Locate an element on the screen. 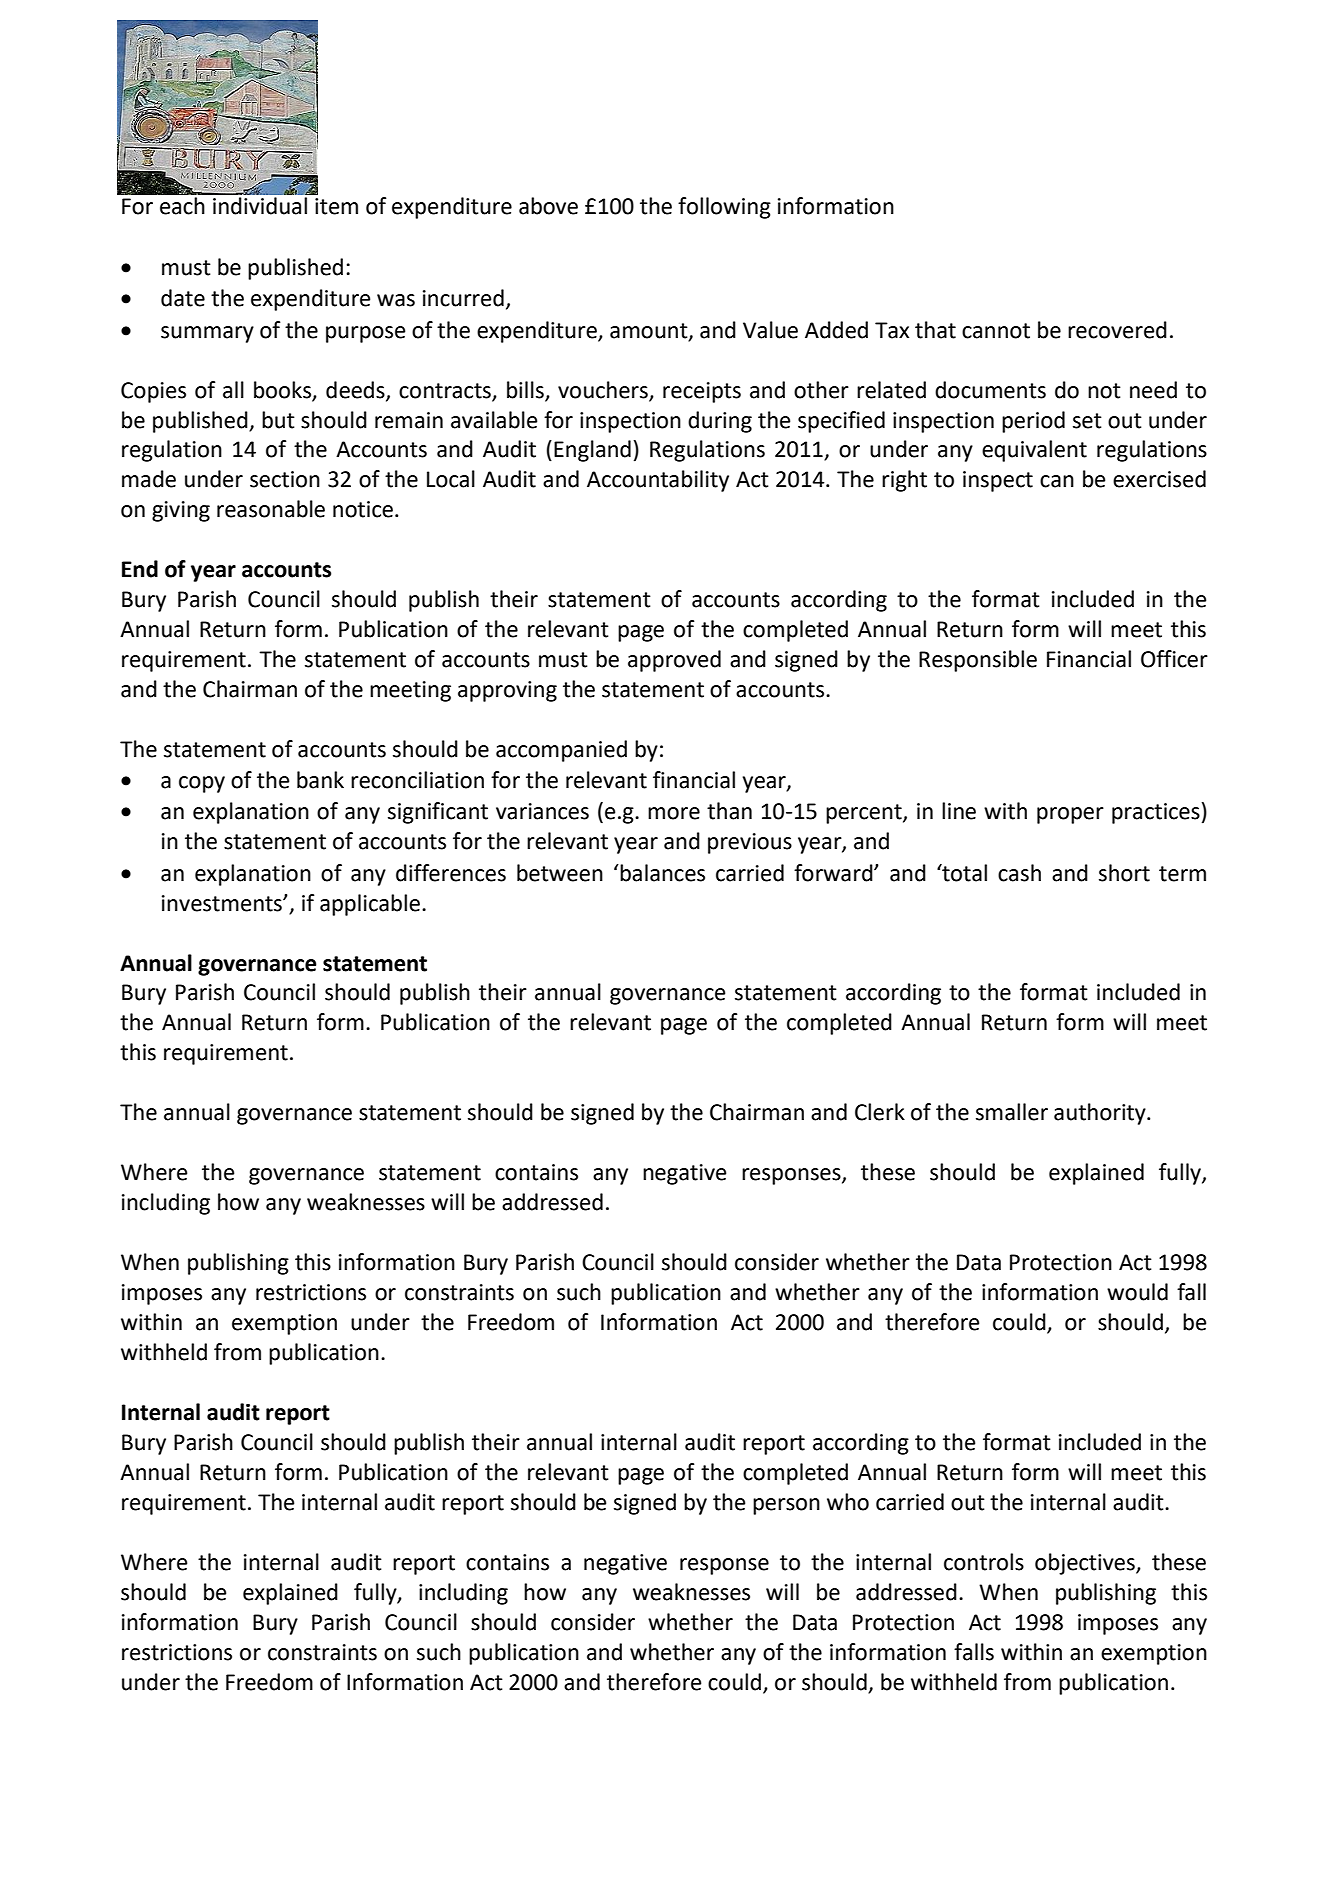  following is located at coordinates (724, 208).
